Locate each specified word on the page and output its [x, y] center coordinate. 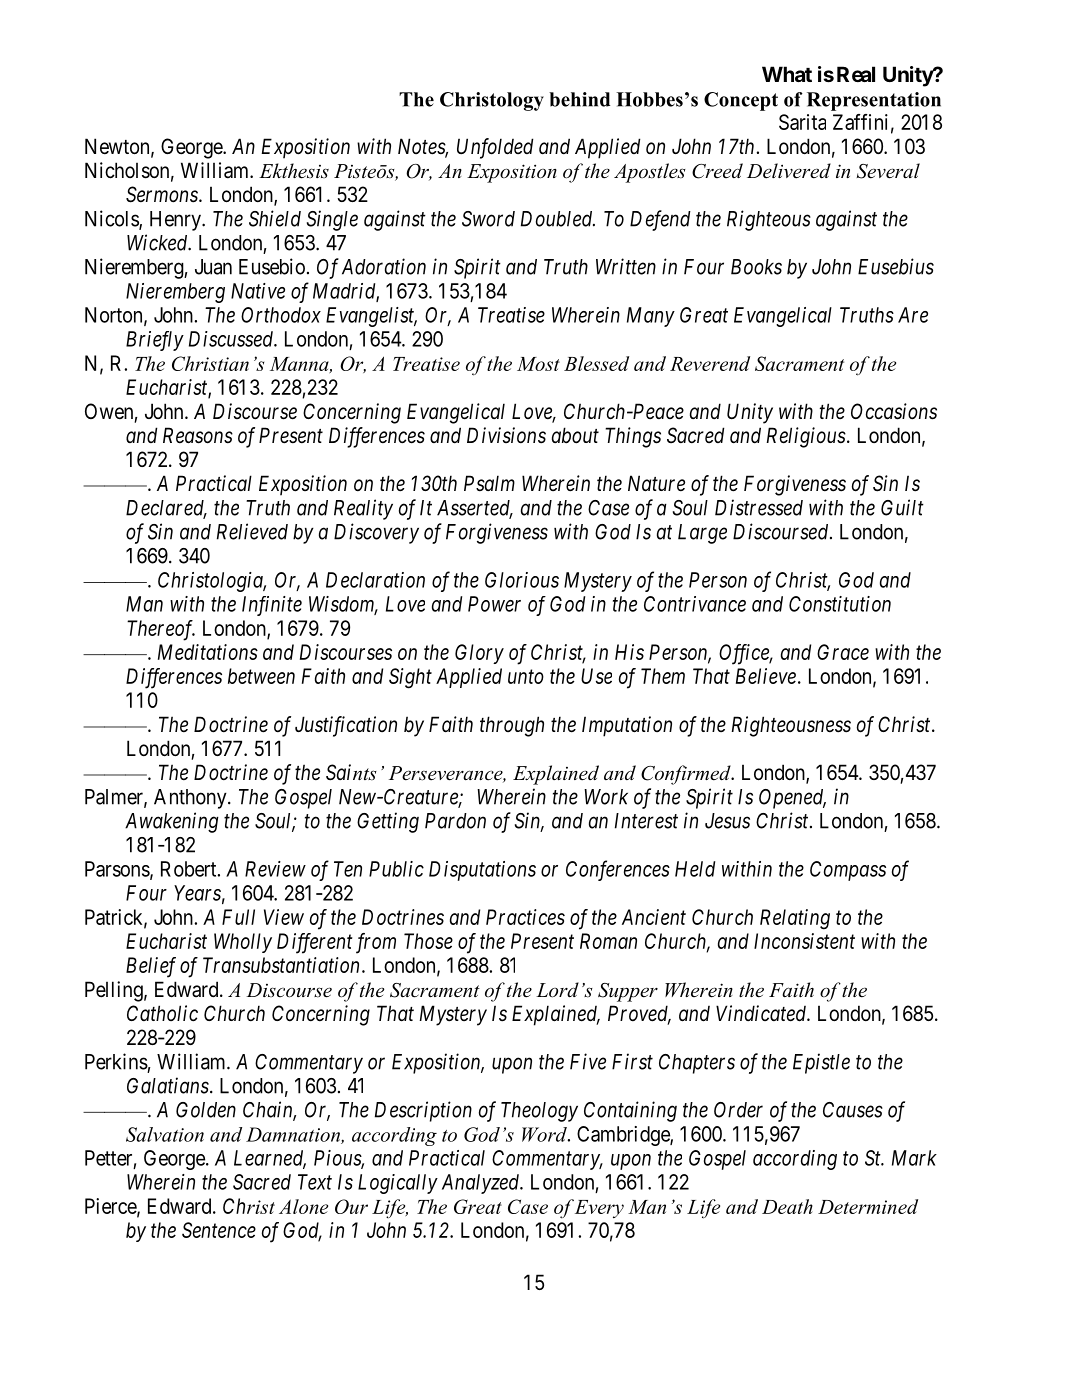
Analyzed [482, 1184]
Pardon [455, 821]
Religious [806, 437]
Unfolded [495, 148]
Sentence [219, 1230]
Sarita [802, 122]
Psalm [489, 483]
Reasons [198, 435]
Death [787, 1206]
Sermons [163, 194]
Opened [792, 799]
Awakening [172, 822]
